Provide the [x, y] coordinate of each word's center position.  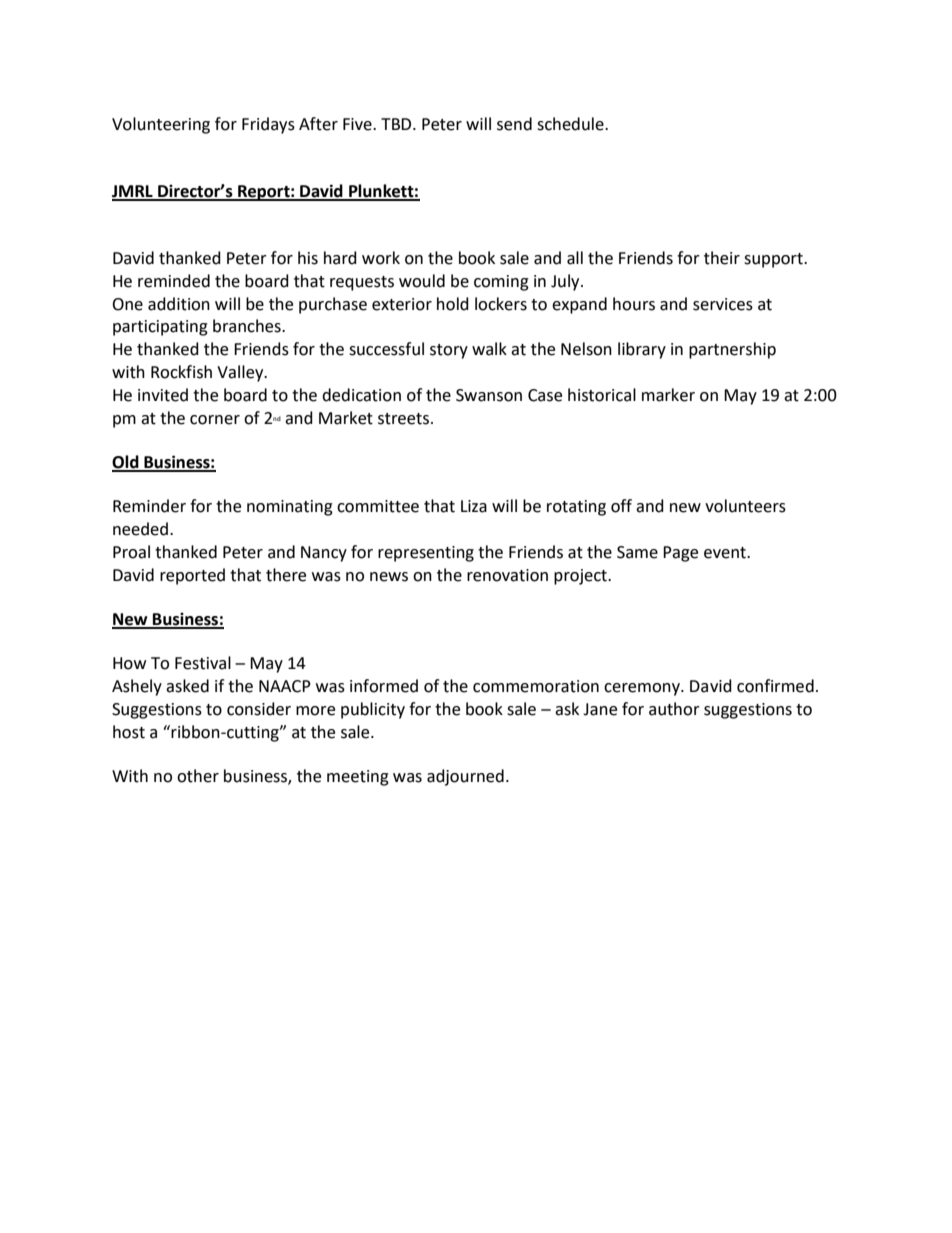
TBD [397, 124]
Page [680, 554]
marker [668, 395]
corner [215, 420]
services [723, 304]
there [286, 575]
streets [403, 419]
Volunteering [161, 125]
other [198, 776]
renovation [507, 575]
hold [453, 304]
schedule [571, 124]
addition [179, 304]
